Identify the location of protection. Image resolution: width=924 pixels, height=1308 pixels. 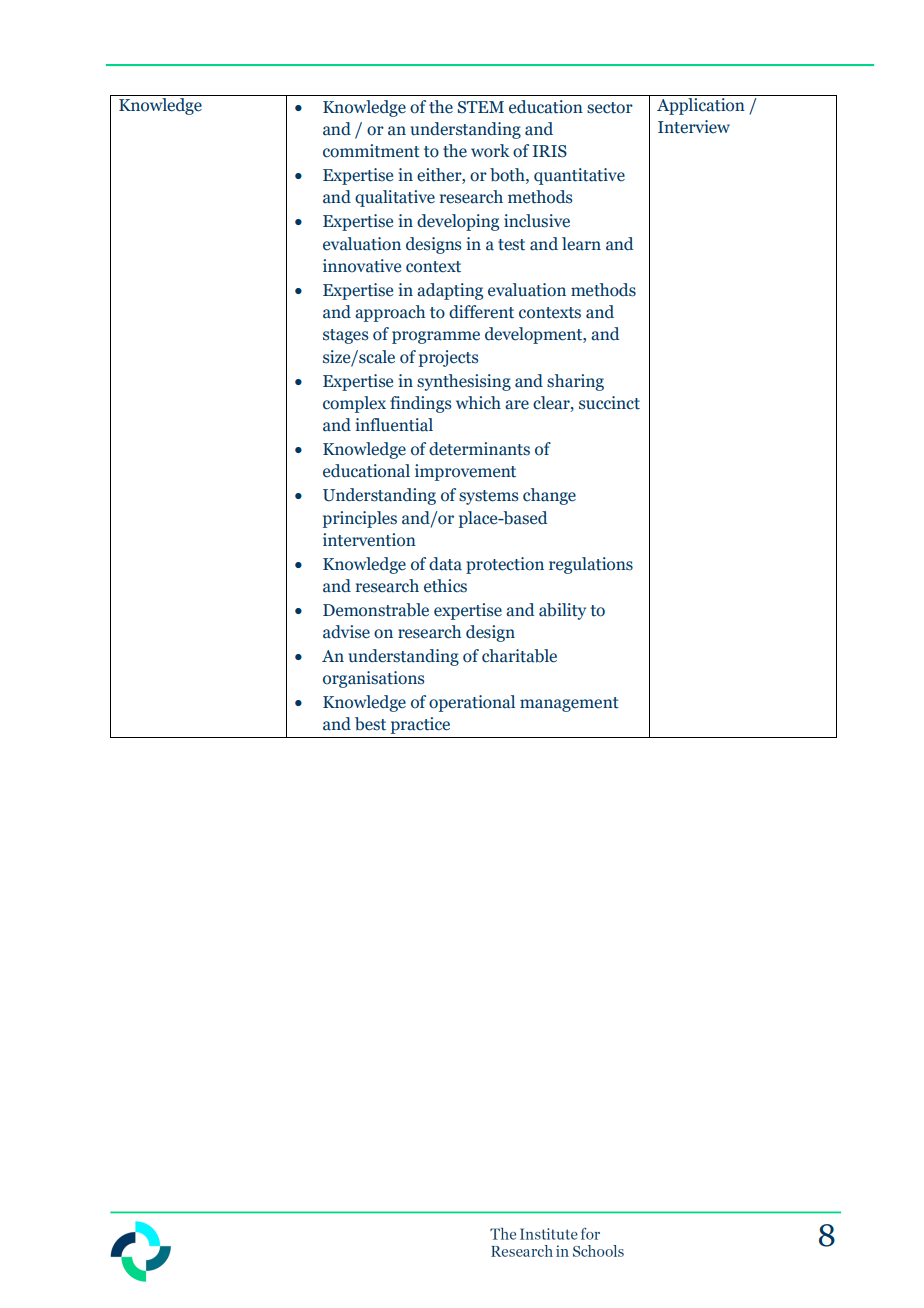
(505, 565).
